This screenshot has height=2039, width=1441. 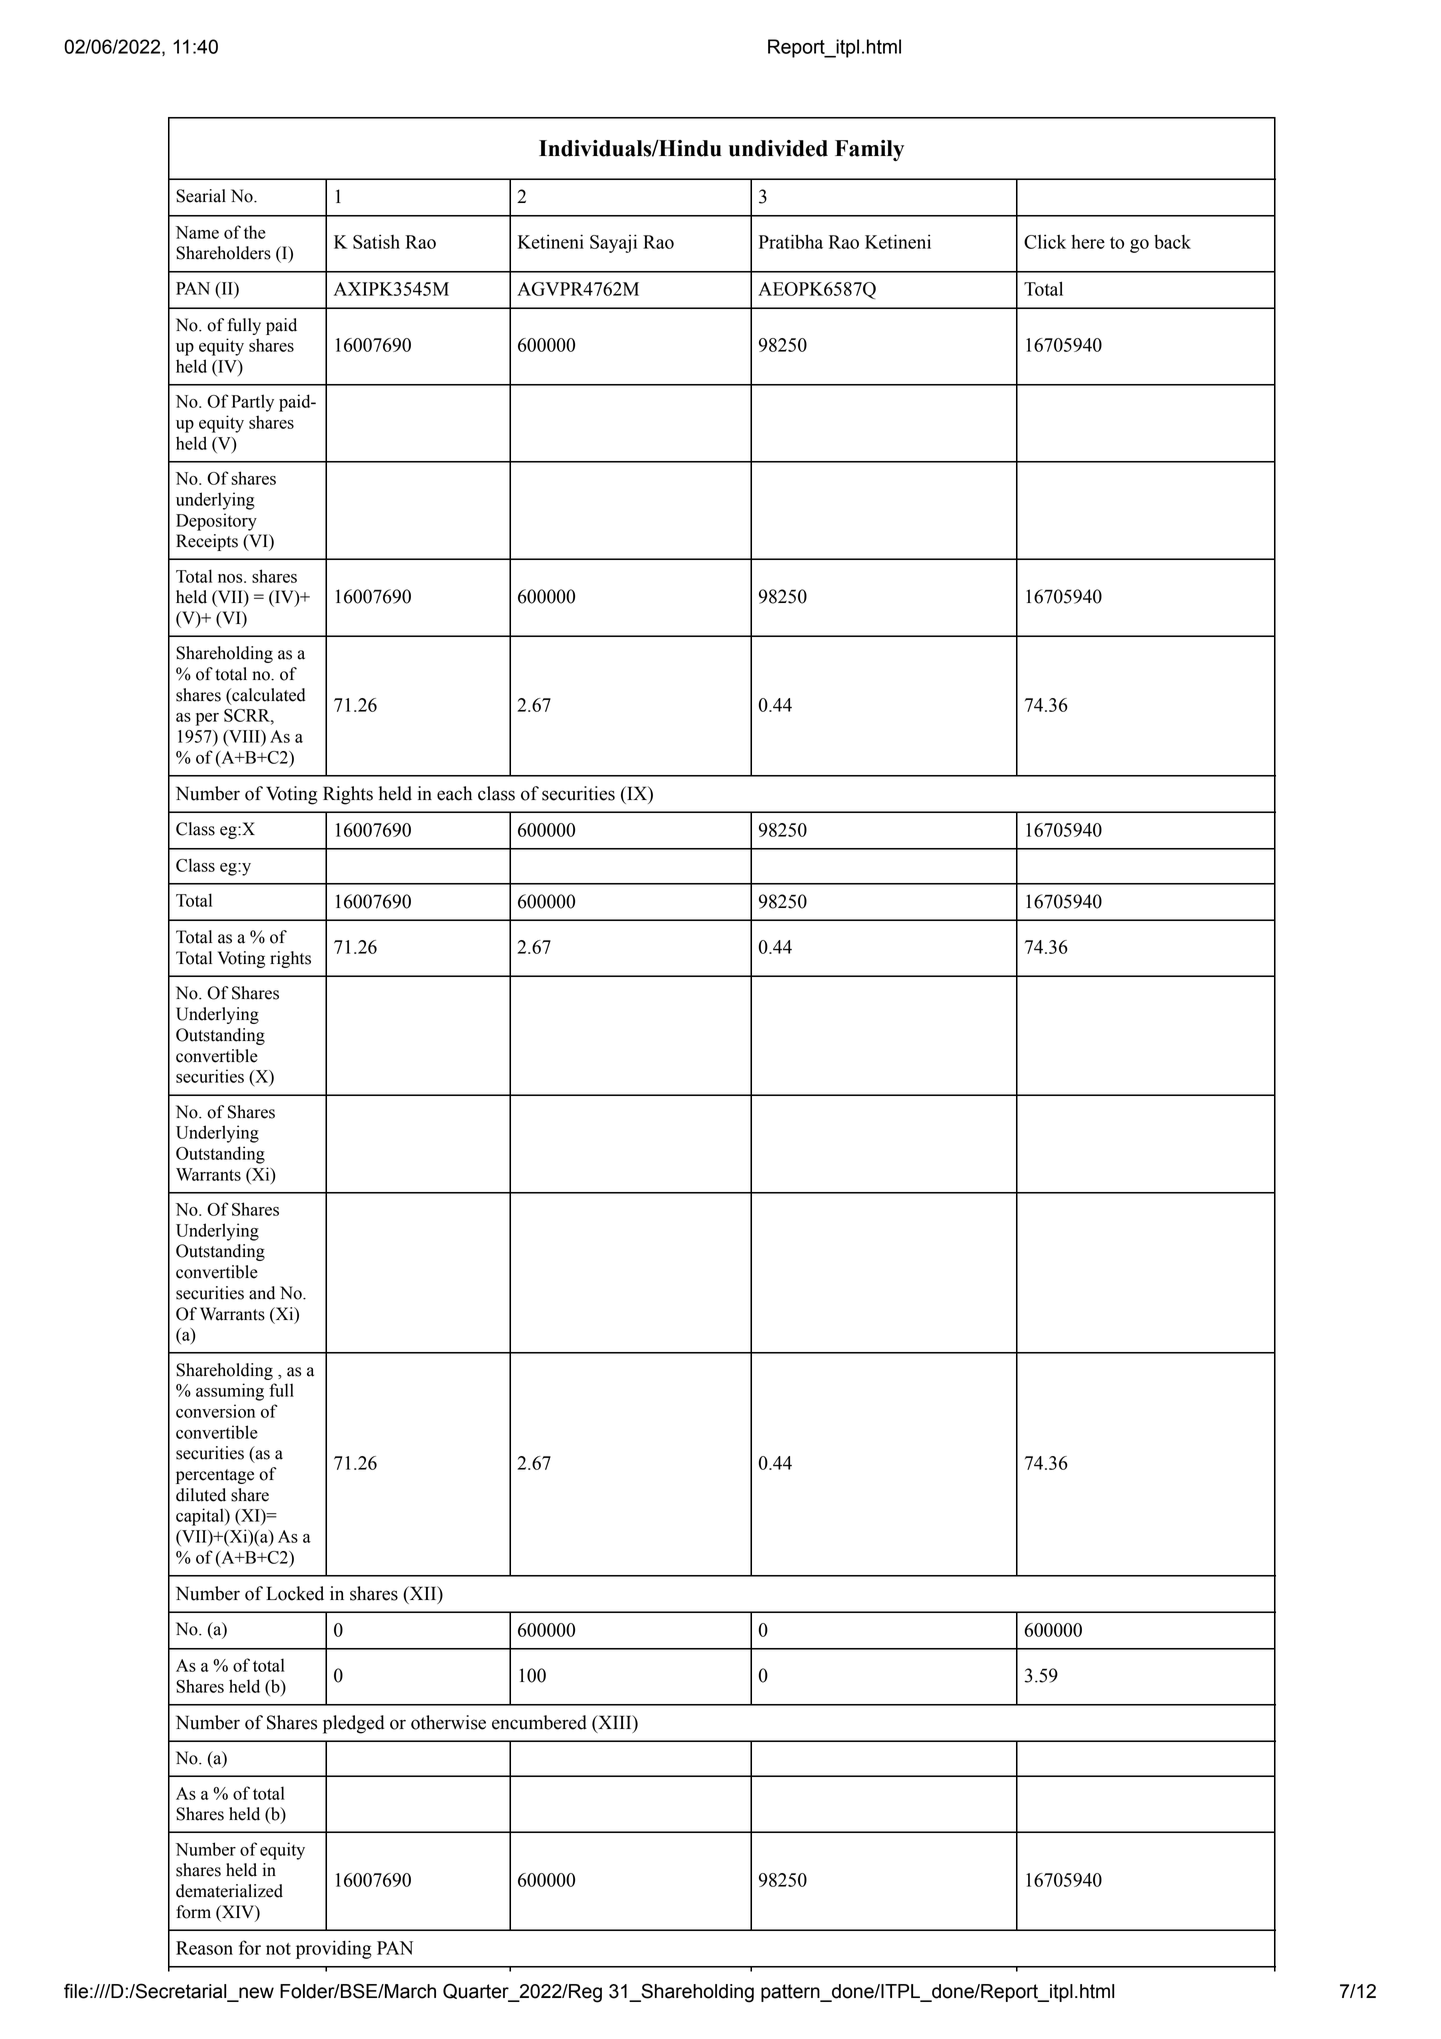 I want to click on pledged, so click(x=353, y=1724).
